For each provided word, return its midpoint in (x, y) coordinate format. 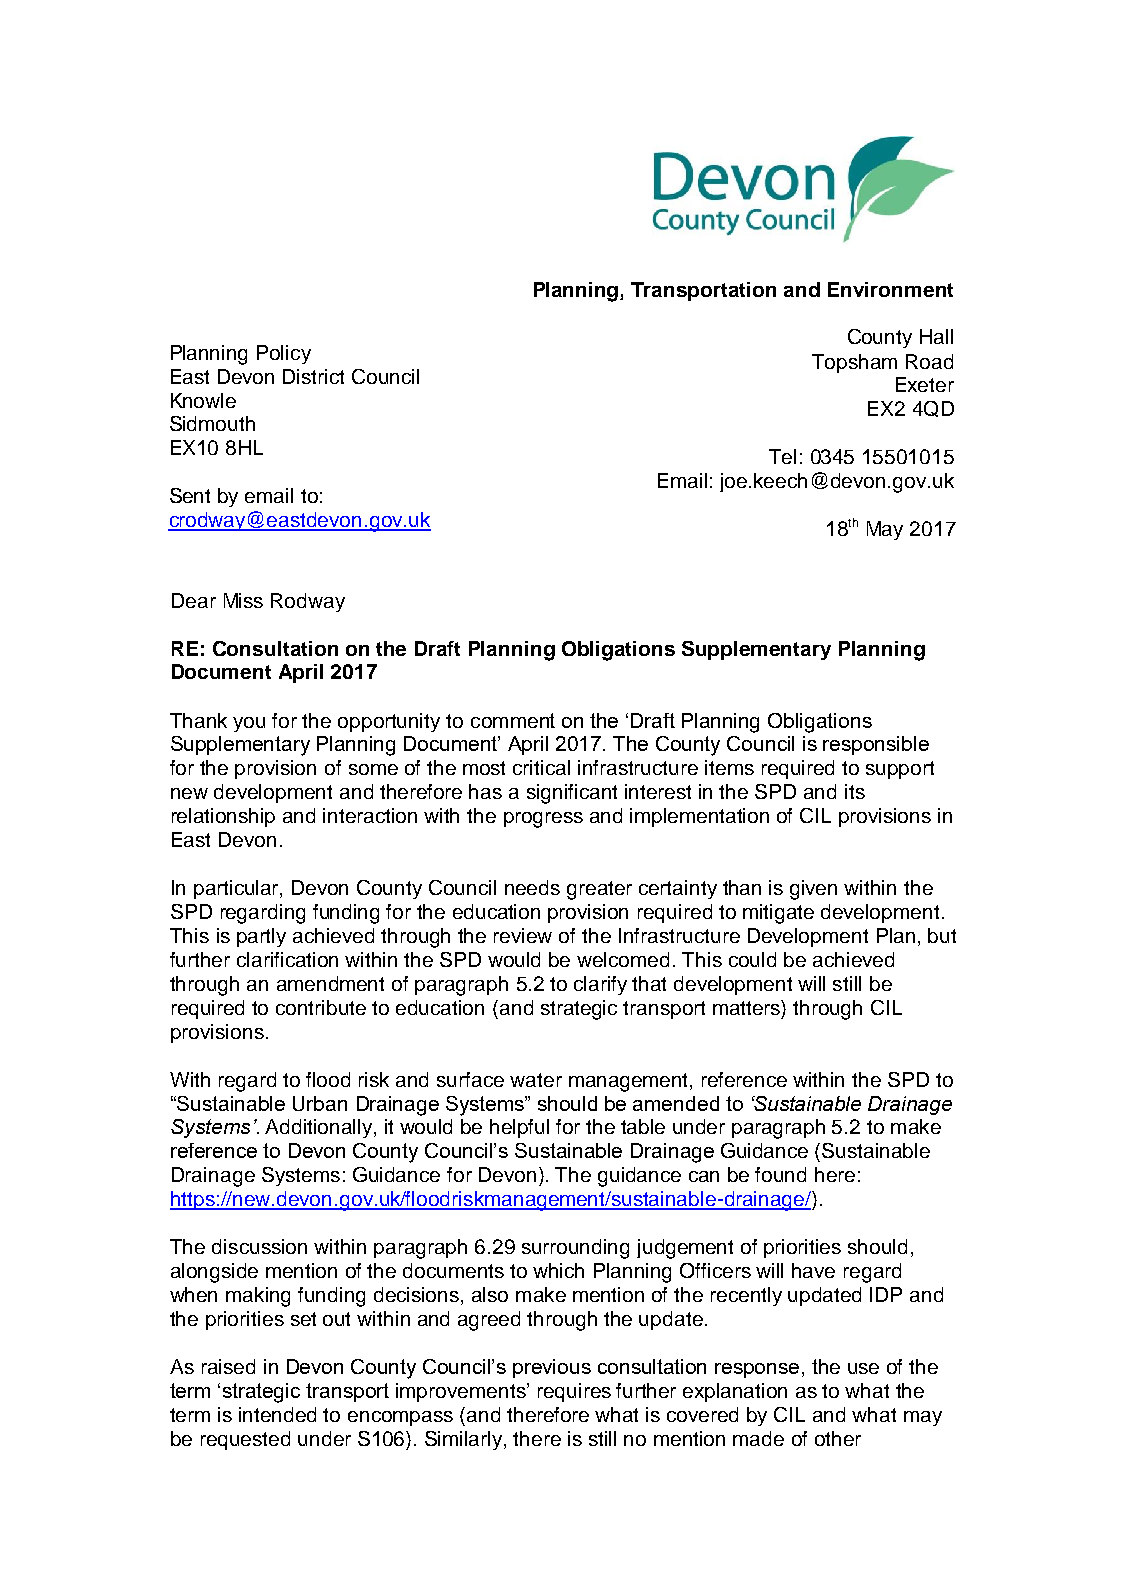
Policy (284, 354)
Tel (782, 456)
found (780, 1174)
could (752, 959)
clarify (600, 985)
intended (277, 1414)
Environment (890, 289)
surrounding (575, 1249)
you (249, 724)
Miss (243, 600)
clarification (287, 959)
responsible (876, 745)
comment (513, 720)
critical (541, 767)
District (313, 376)
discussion (259, 1246)
